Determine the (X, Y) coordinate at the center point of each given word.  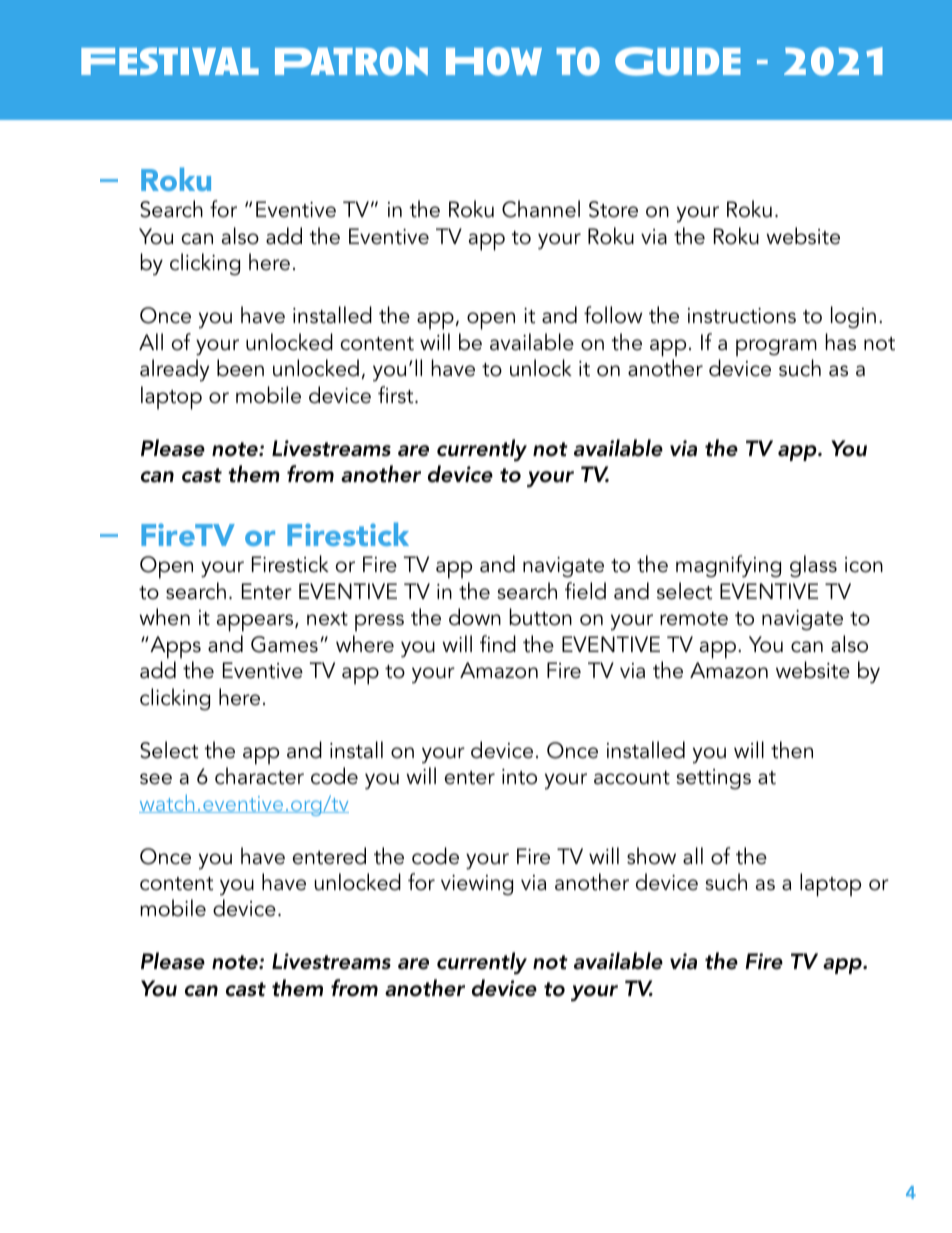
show (651, 856)
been (240, 368)
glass (813, 566)
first (397, 395)
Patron (351, 61)
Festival (170, 61)
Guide (678, 61)
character (259, 776)
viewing (477, 885)
